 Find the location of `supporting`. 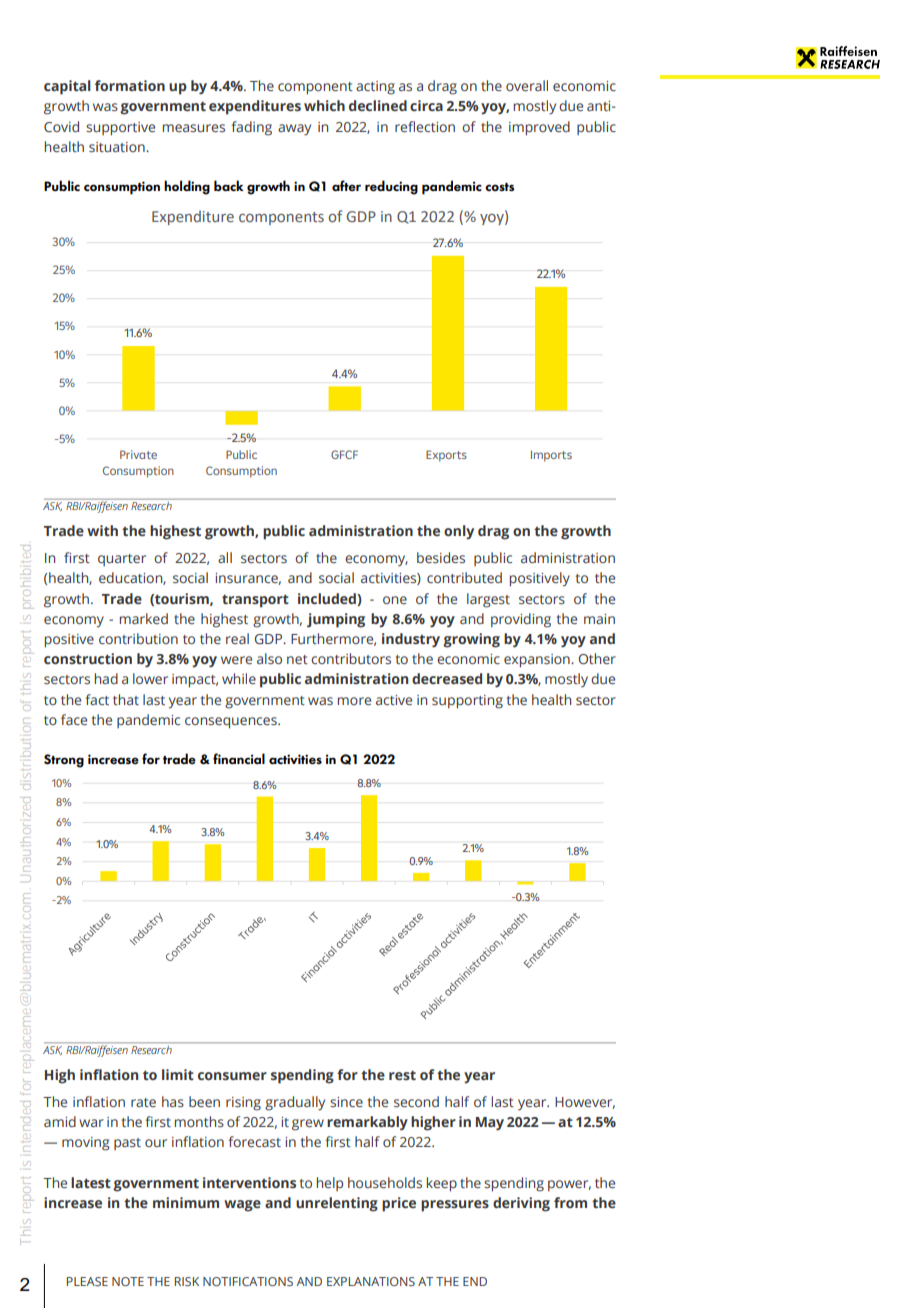

supporting is located at coordinates (467, 702).
